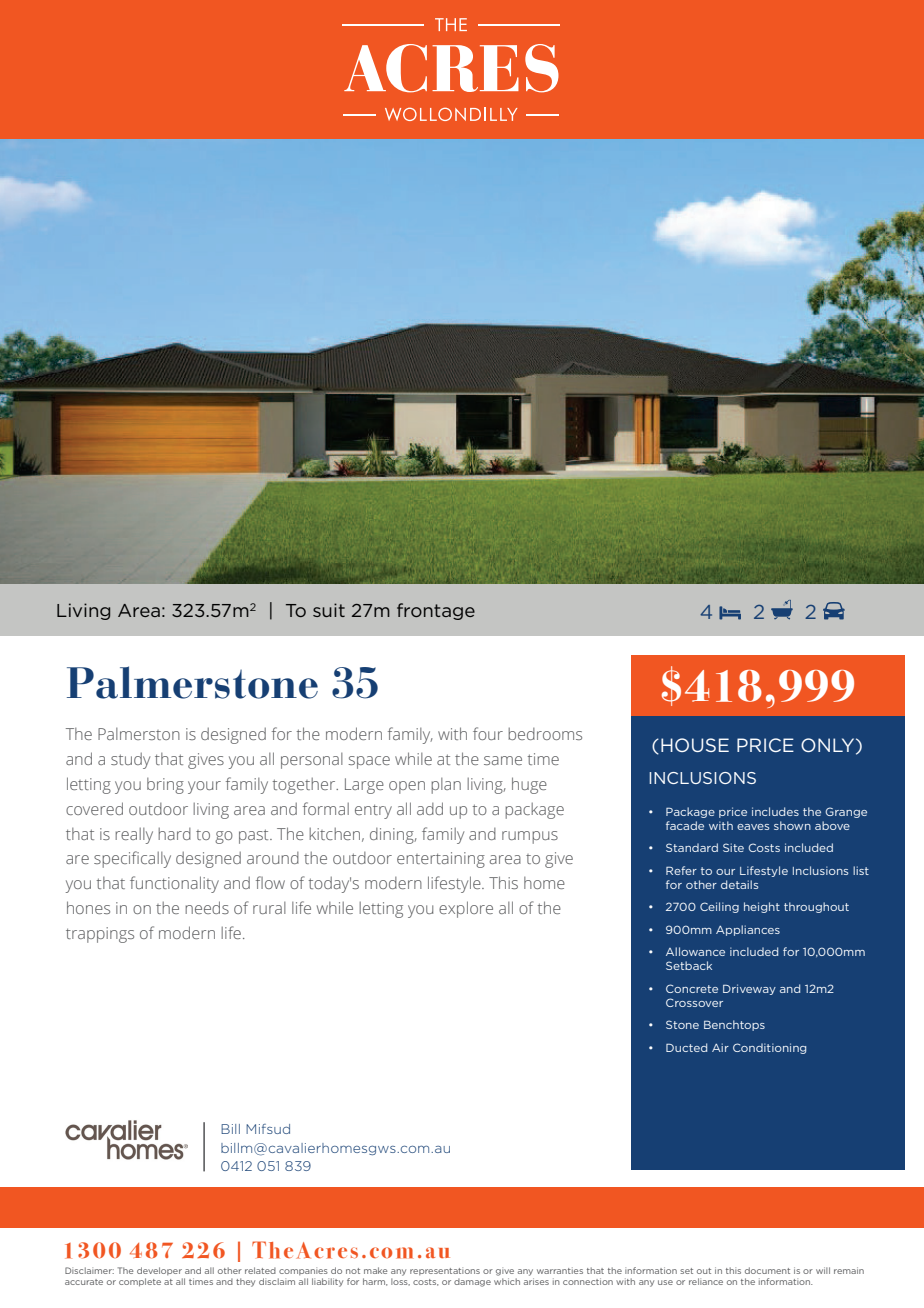 The image size is (924, 1308). Describe the element at coordinates (695, 745) in the document. I see `HOUSE` at that location.
